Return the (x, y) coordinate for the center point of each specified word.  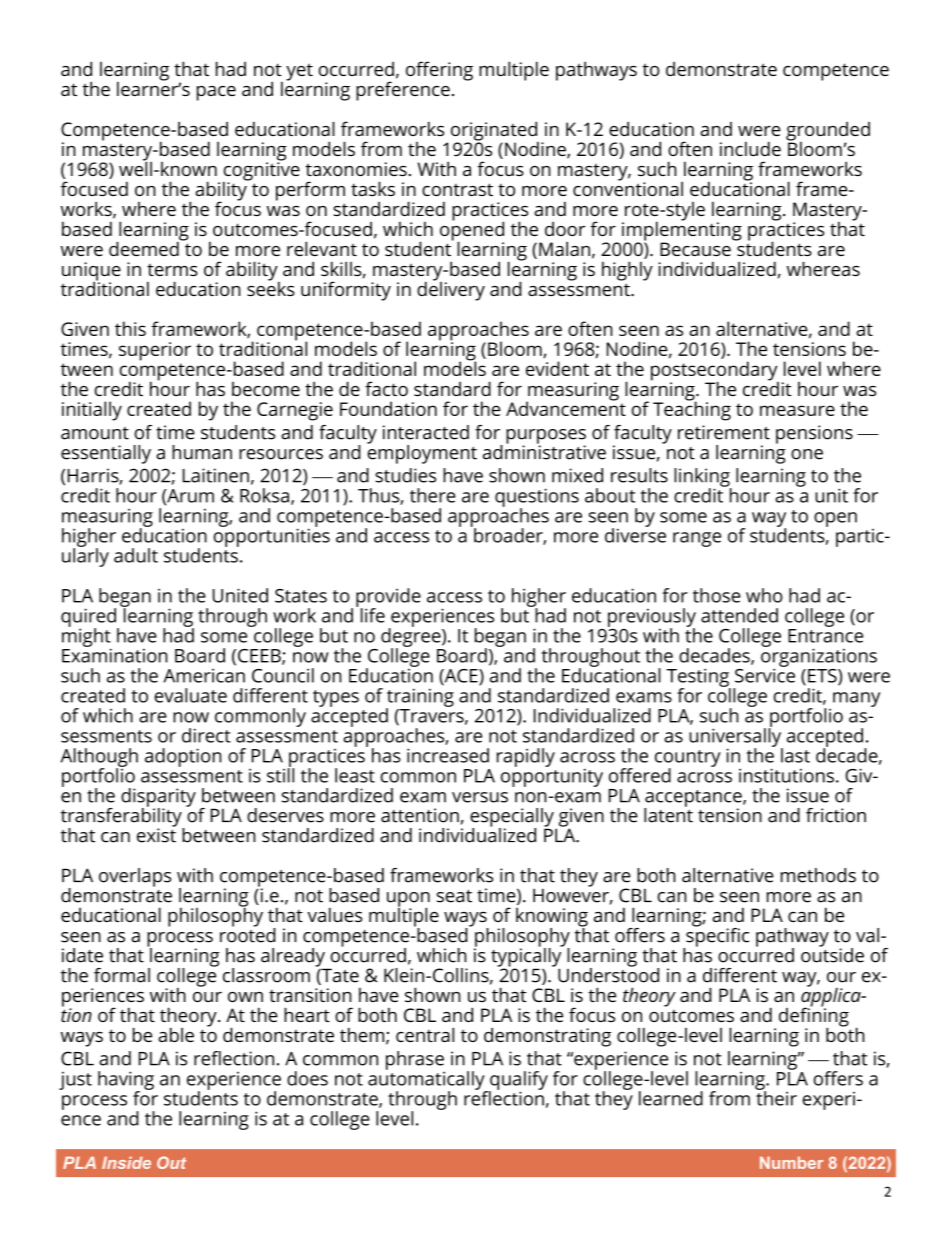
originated (495, 132)
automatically (427, 1080)
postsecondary (715, 372)
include (750, 148)
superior (155, 351)
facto (386, 388)
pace (216, 93)
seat (454, 896)
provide (388, 598)
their (776, 1097)
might (86, 637)
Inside (126, 1162)
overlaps (135, 877)
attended (739, 615)
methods (818, 875)
